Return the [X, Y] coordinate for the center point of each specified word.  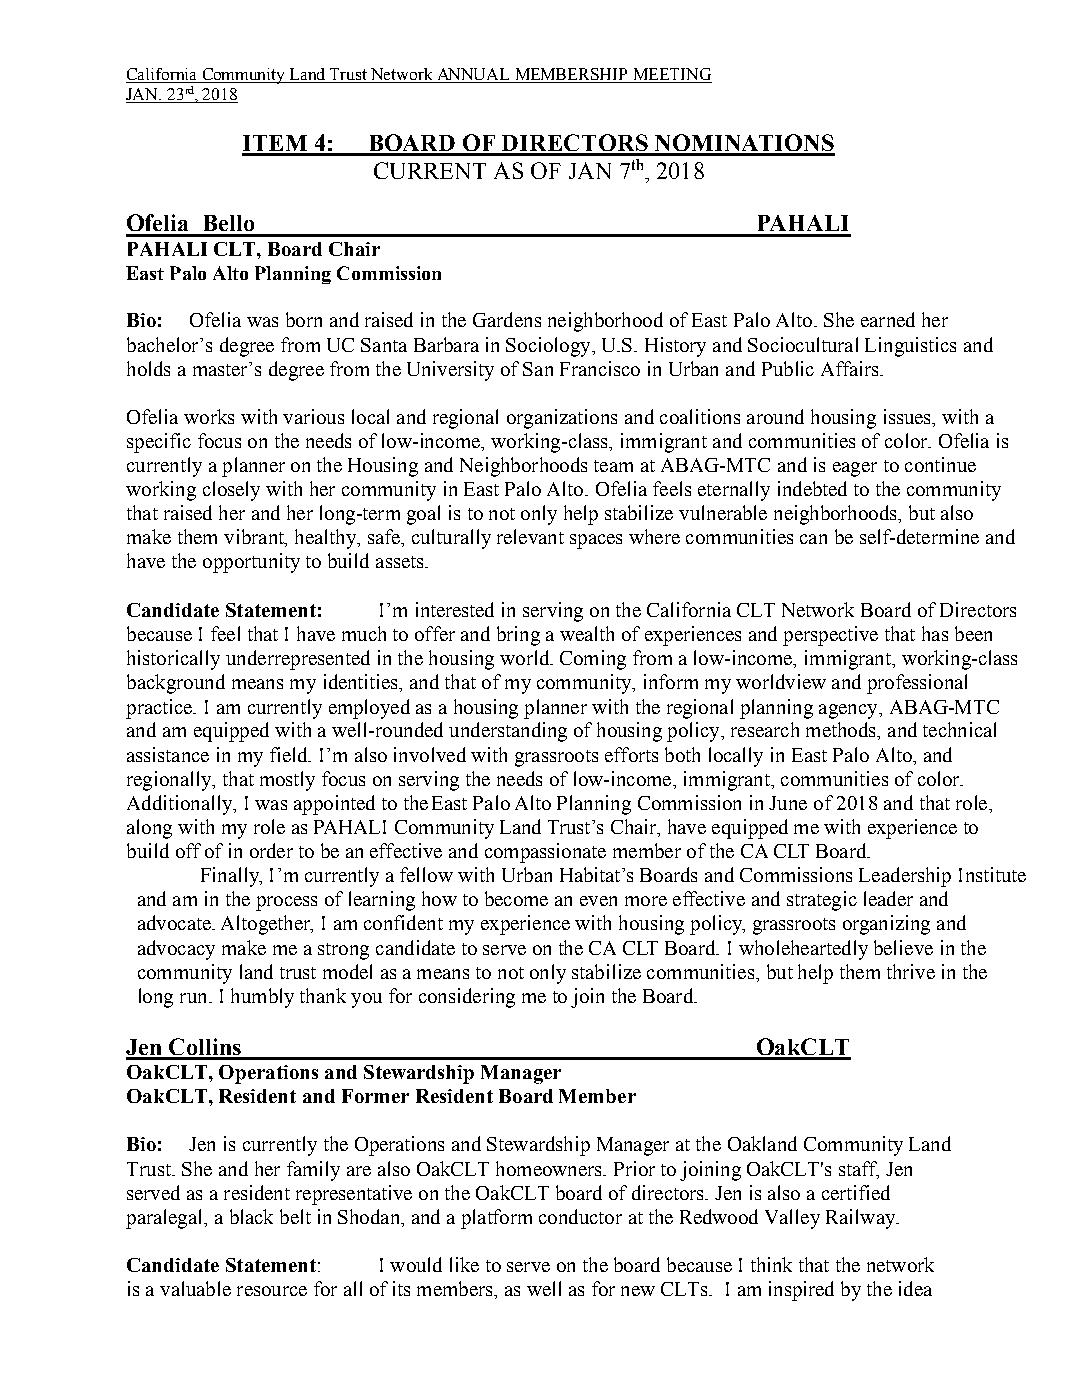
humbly [262, 998]
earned [888, 319]
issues [908, 416]
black [251, 1216]
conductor [580, 1216]
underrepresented [298, 660]
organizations [562, 419]
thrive [911, 971]
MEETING [671, 75]
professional [917, 684]
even [598, 901]
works [209, 416]
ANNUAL [473, 75]
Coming [593, 660]
